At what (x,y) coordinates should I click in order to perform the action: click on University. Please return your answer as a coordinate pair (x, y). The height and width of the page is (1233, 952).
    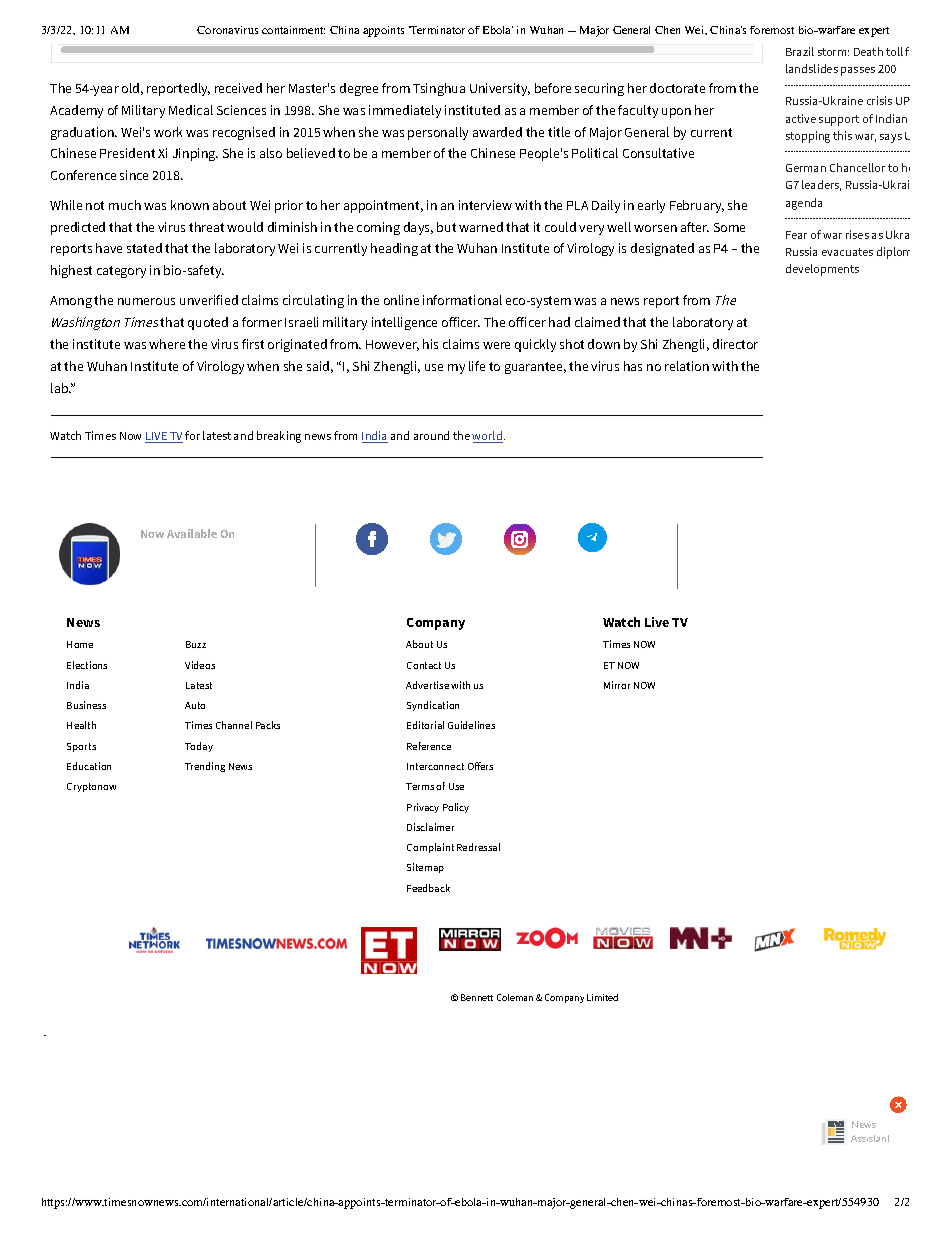
    Looking at the image, I should click on (500, 89).
